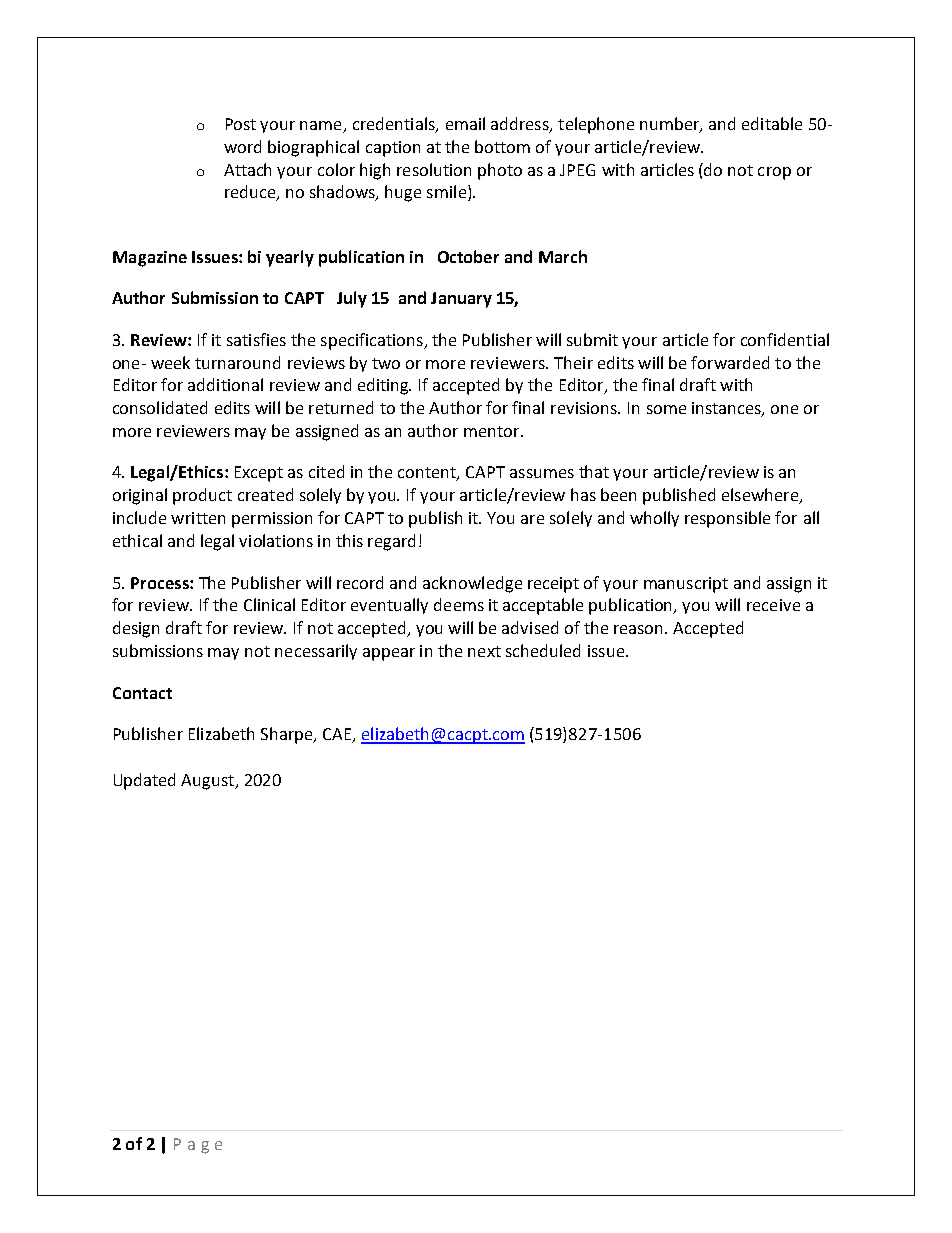  I want to click on editable, so click(772, 123).
